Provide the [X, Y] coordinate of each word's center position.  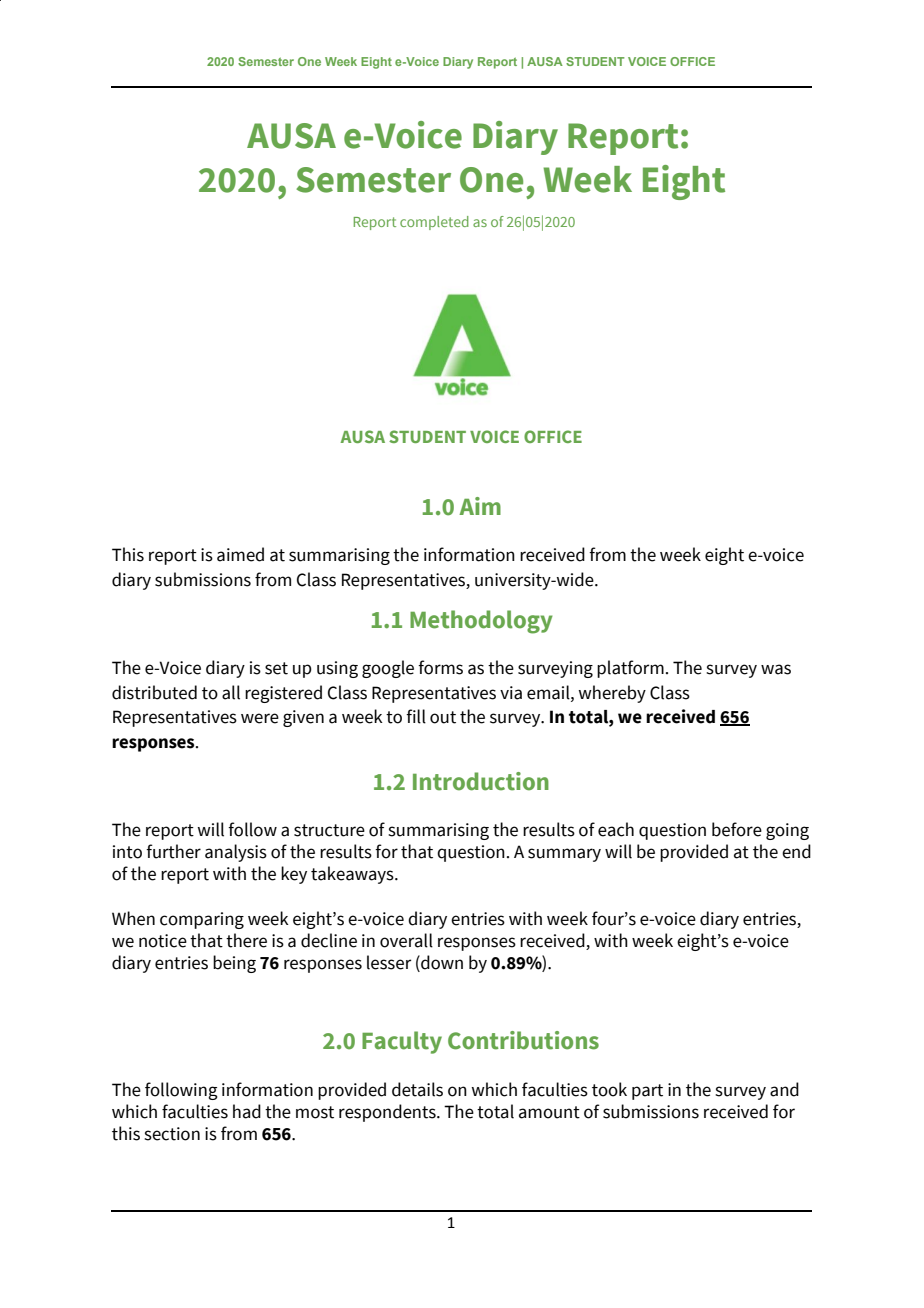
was [776, 669]
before [737, 829]
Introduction [481, 781]
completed [434, 223]
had [247, 1111]
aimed [240, 554]
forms [440, 667]
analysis [236, 853]
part [647, 1092]
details [417, 1089]
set [276, 668]
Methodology [481, 622]
